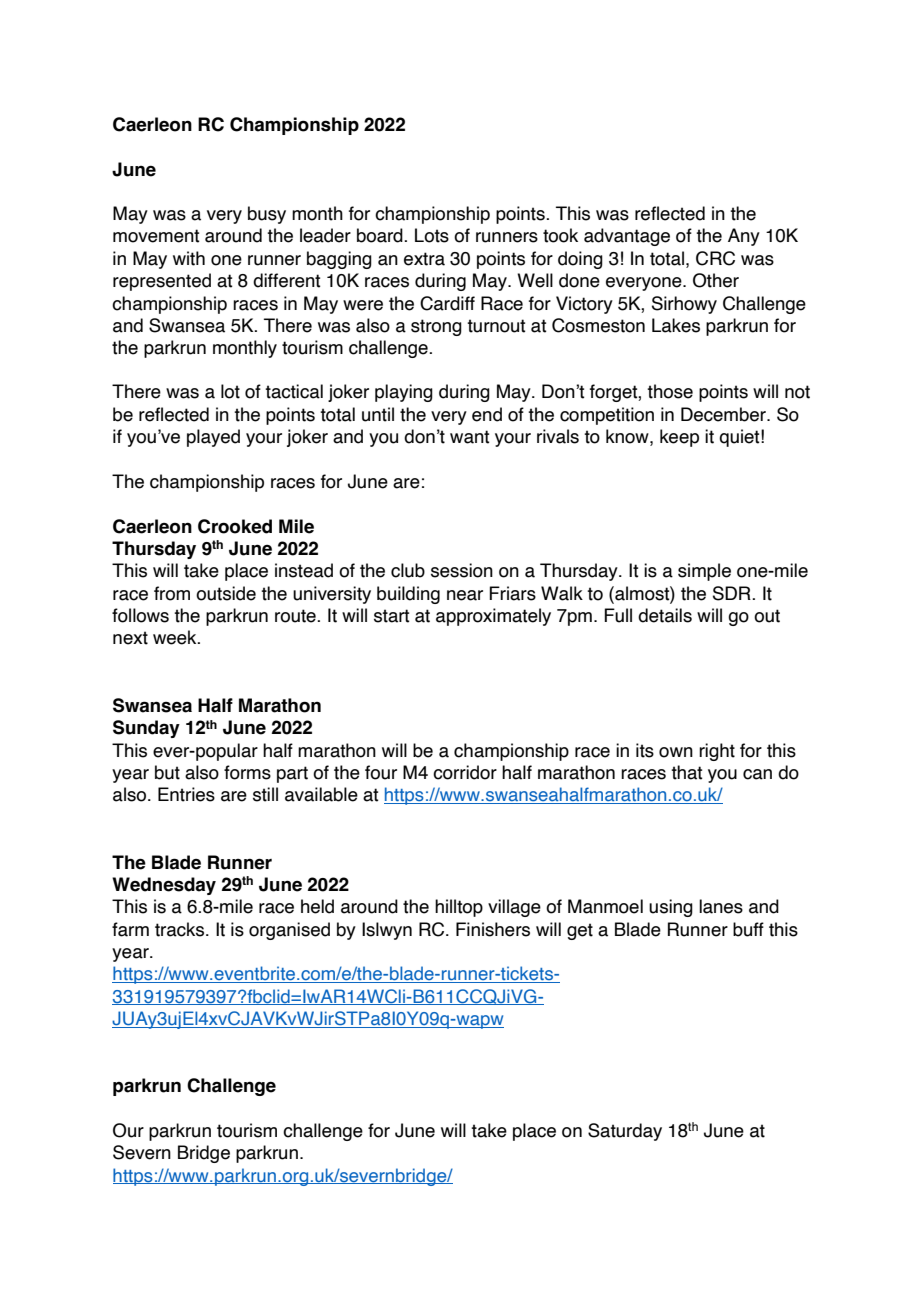 The width and height of the document is (924, 1308). What do you see at coordinates (625, 1132) in the document?
I see `Saturday` at bounding box center [625, 1132].
